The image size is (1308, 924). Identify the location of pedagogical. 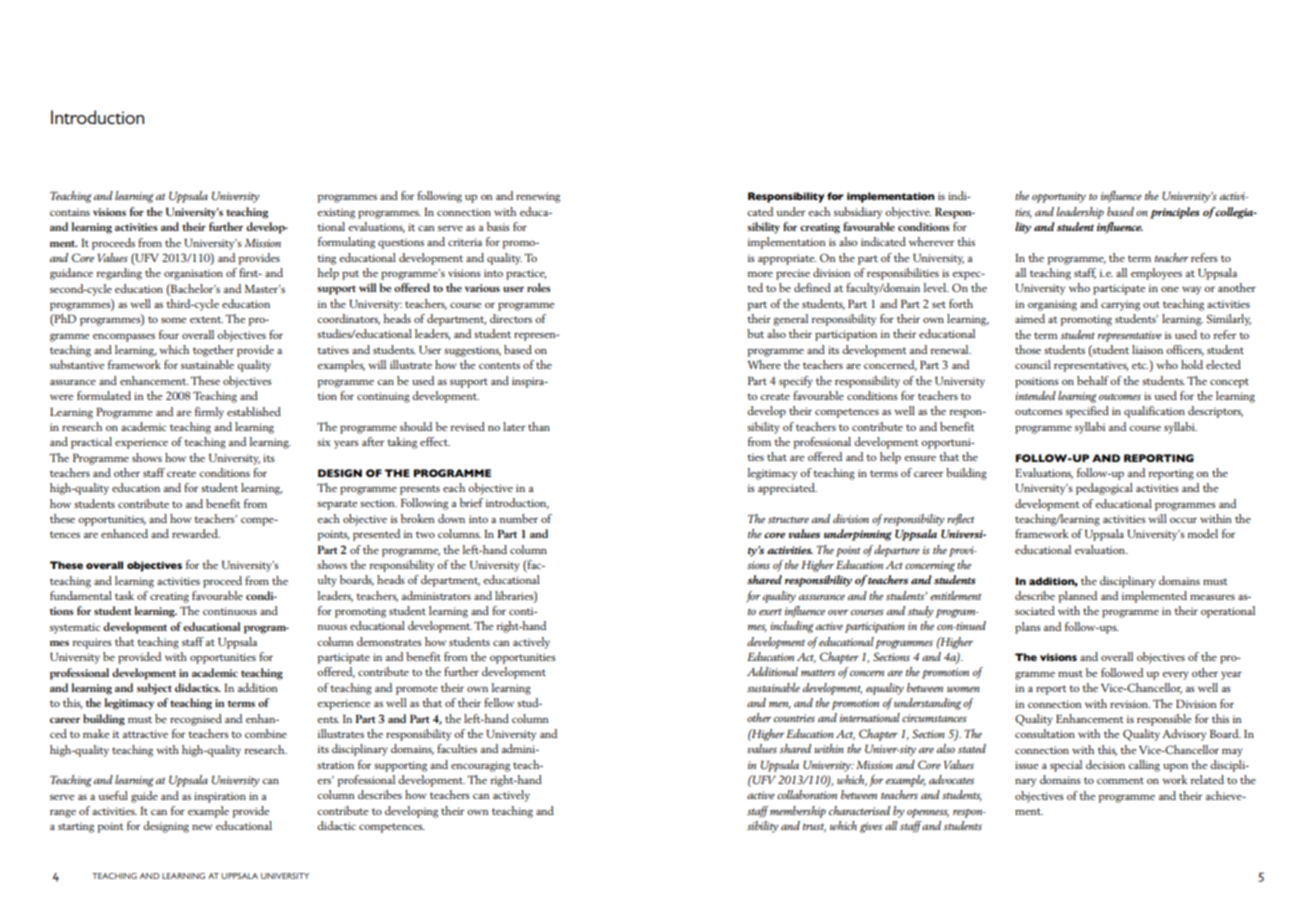
(1104, 489).
